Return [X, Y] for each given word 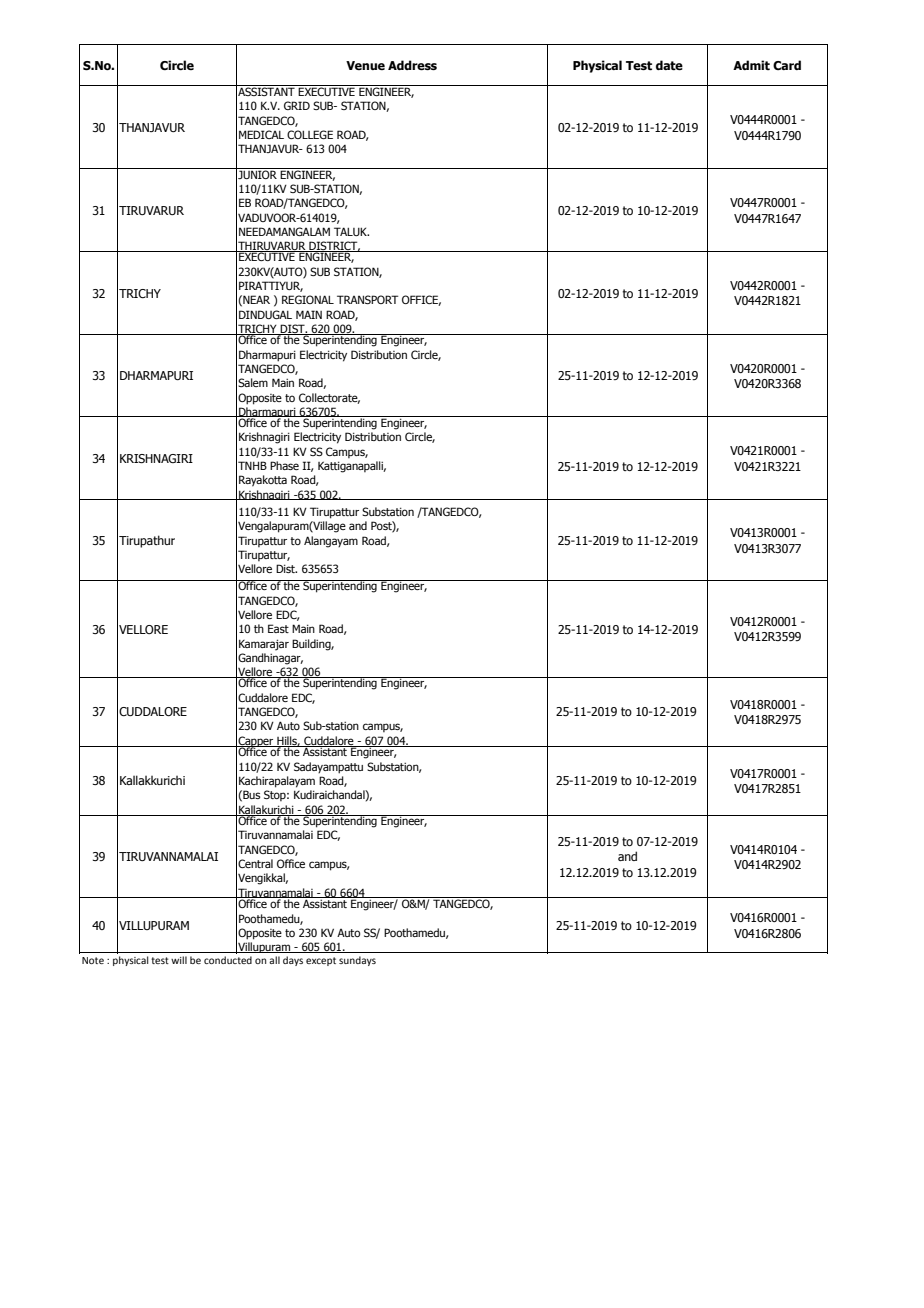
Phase [284, 465]
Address [412, 65]
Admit [751, 65]
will [179, 960]
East [278, 628]
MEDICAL [261, 134]
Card [787, 65]
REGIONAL [308, 299]
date [669, 65]
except [321, 961]
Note [93, 960]
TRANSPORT [367, 299]
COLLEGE [310, 134]
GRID [297, 105]
